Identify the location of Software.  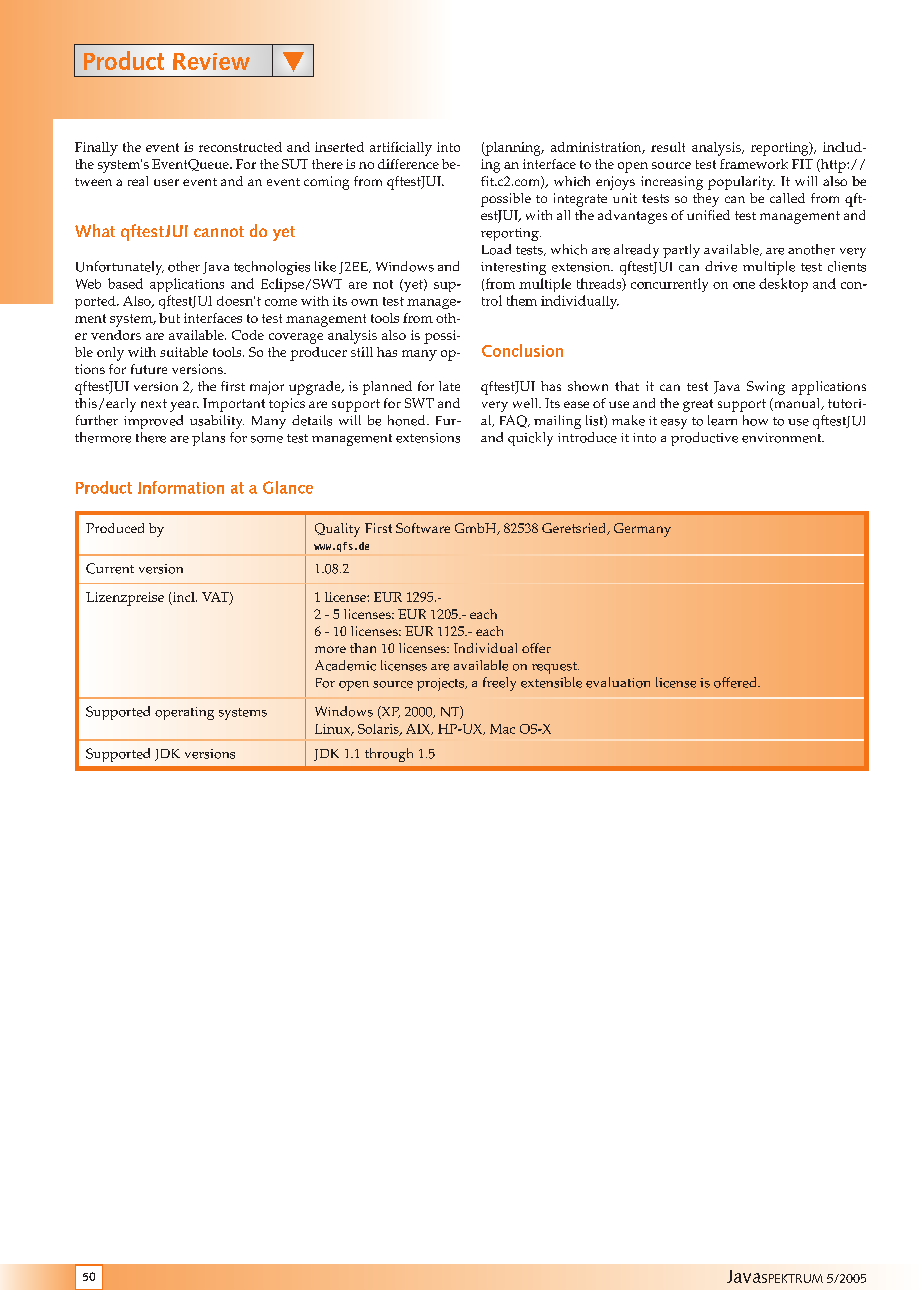
(423, 528).
